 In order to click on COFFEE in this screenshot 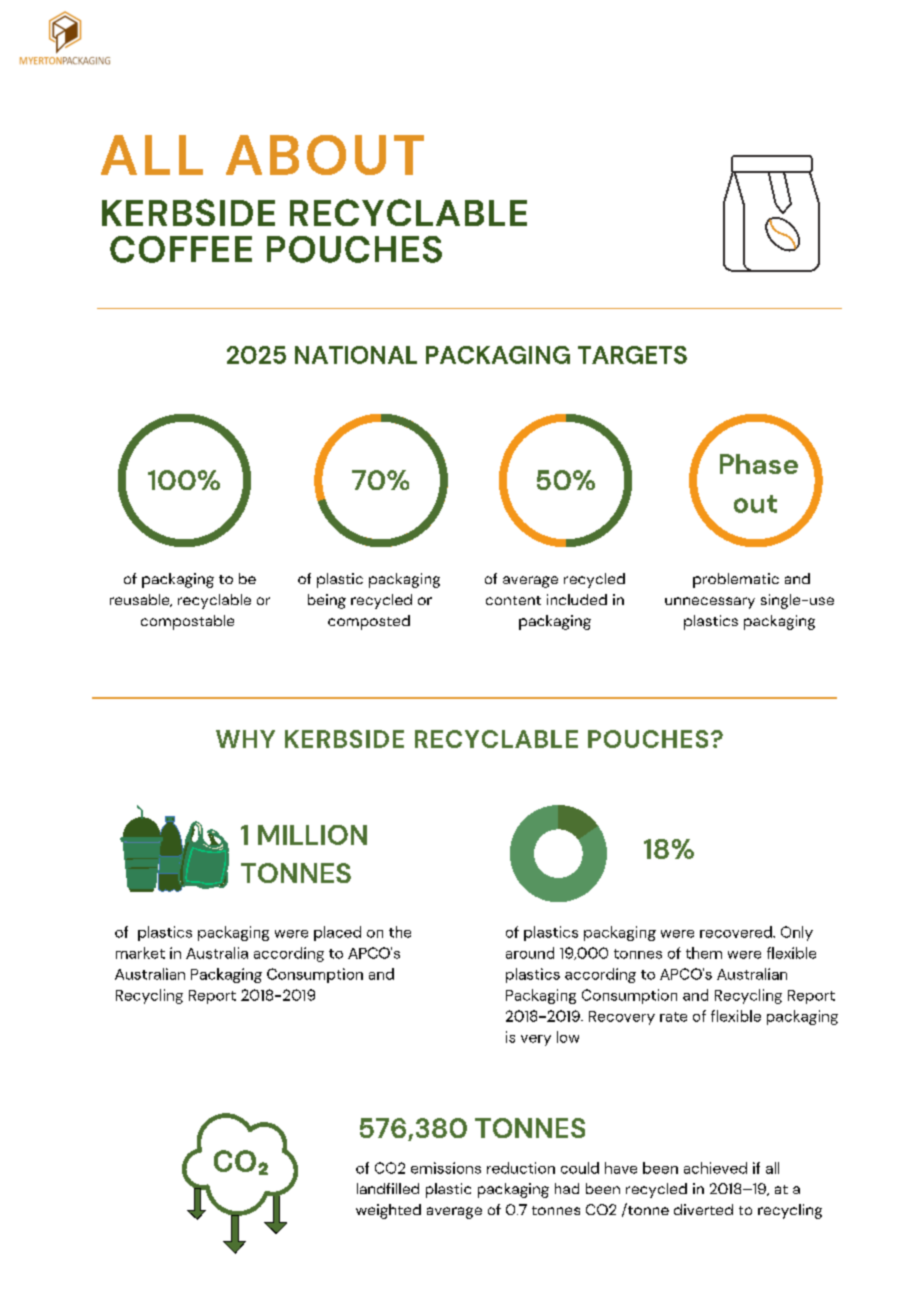, I will do `click(181, 249)`.
